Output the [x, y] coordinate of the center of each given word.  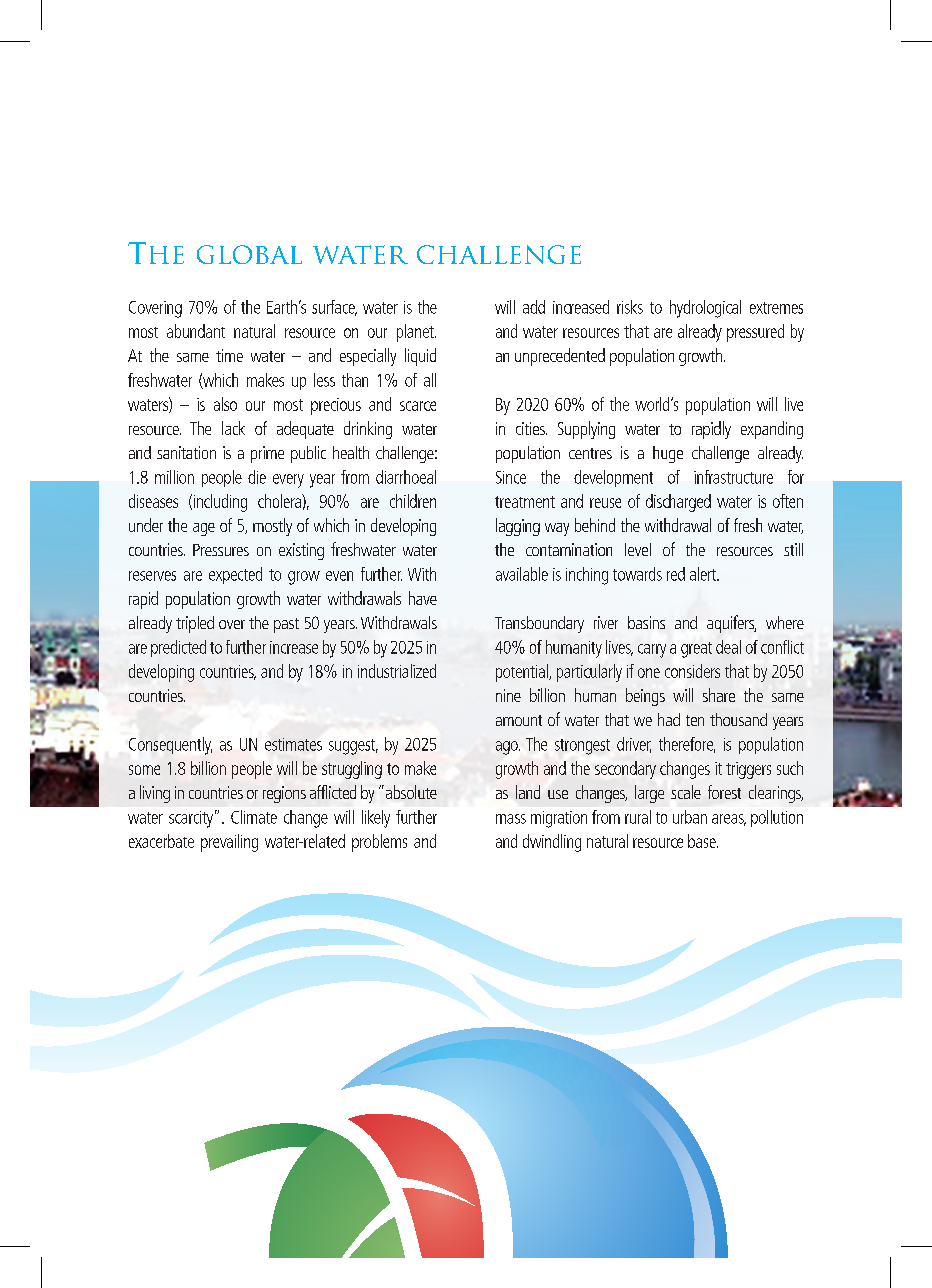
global [249, 254]
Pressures [221, 550]
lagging [518, 527]
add [534, 307]
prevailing [229, 843]
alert [704, 574]
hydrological [705, 309]
